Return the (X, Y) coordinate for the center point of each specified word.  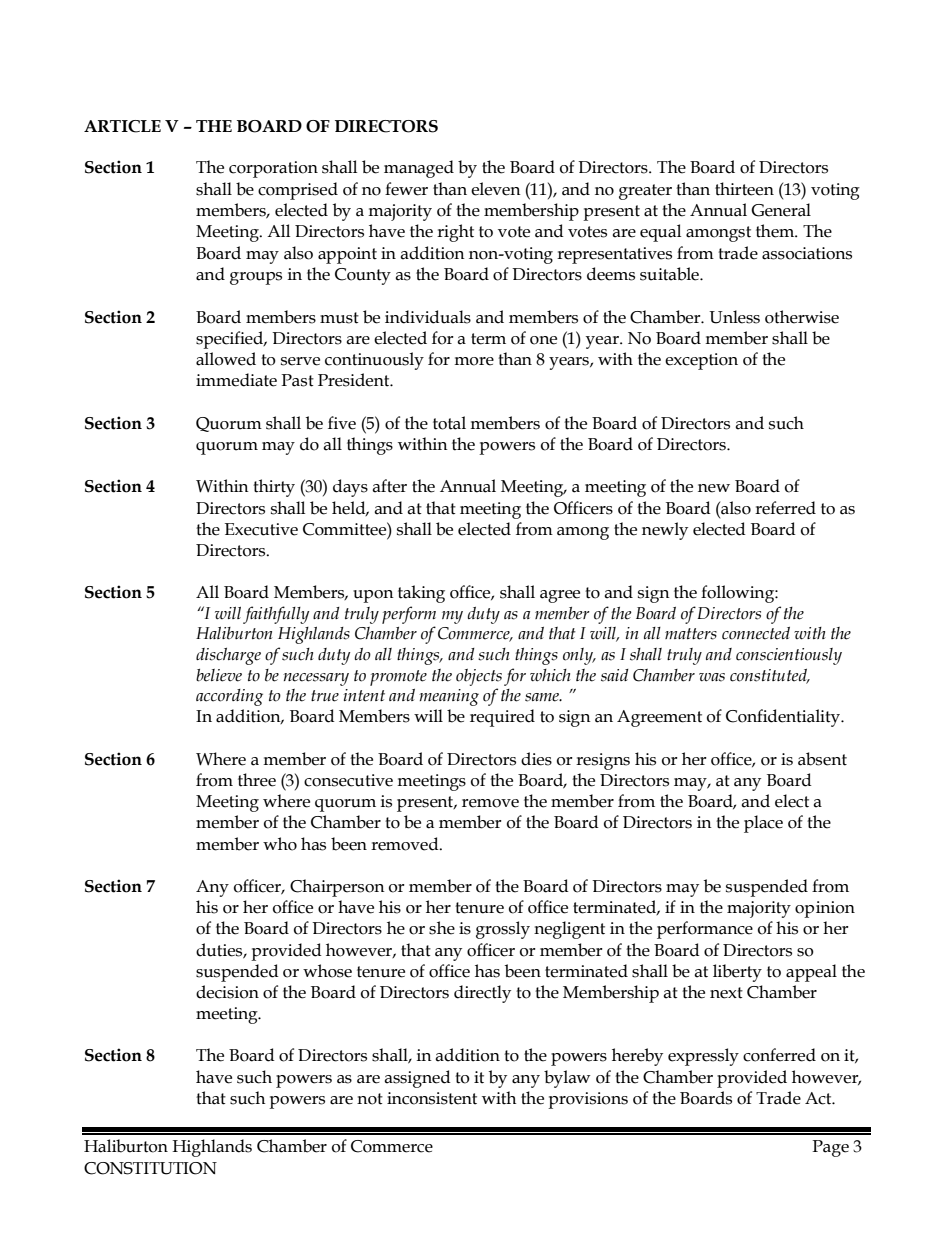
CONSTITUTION (150, 1168)
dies (536, 759)
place (763, 824)
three (257, 780)
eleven (496, 189)
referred (785, 508)
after (389, 486)
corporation (273, 169)
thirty (274, 488)
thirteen (744, 189)
